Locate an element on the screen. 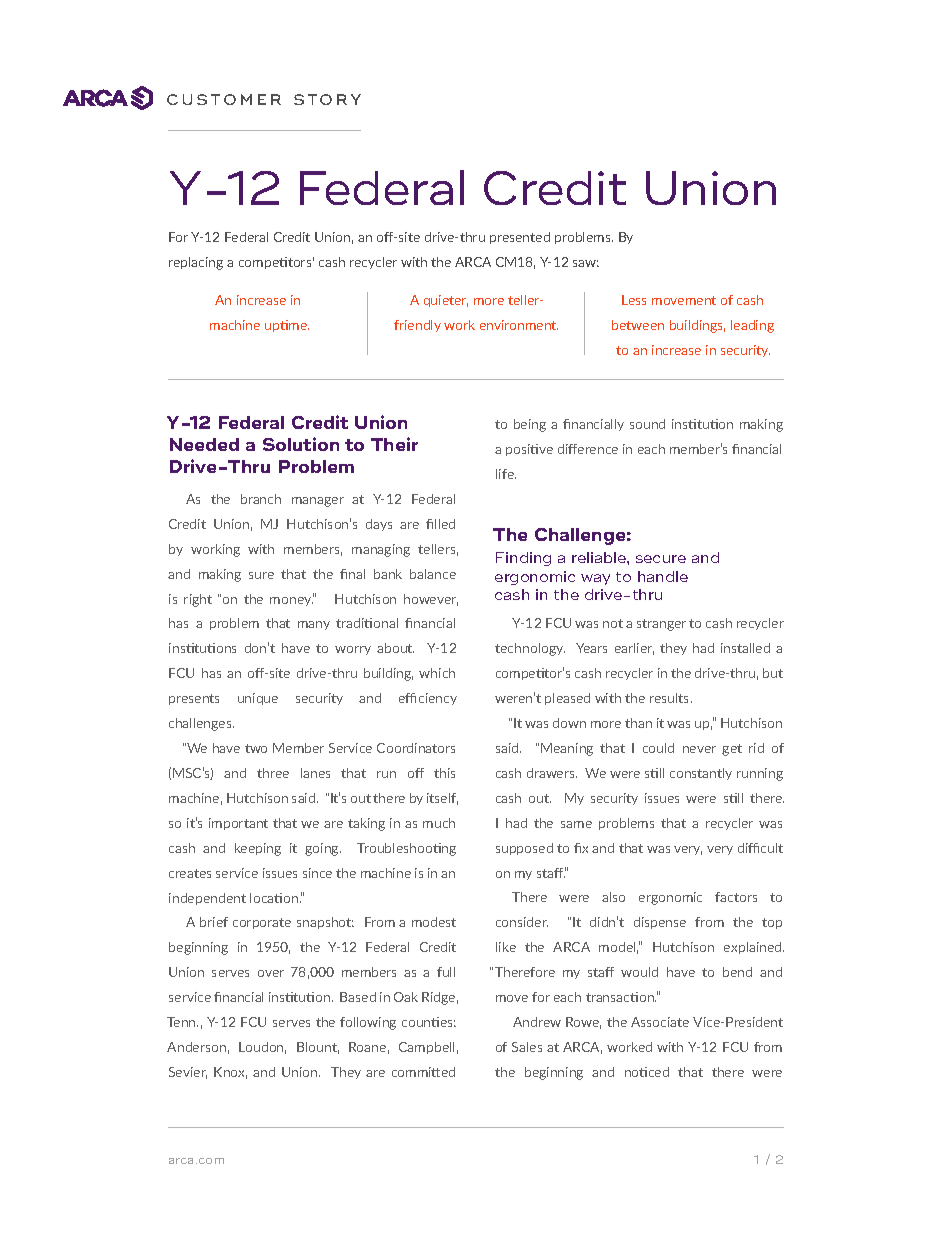  Associate is located at coordinates (660, 1022).
